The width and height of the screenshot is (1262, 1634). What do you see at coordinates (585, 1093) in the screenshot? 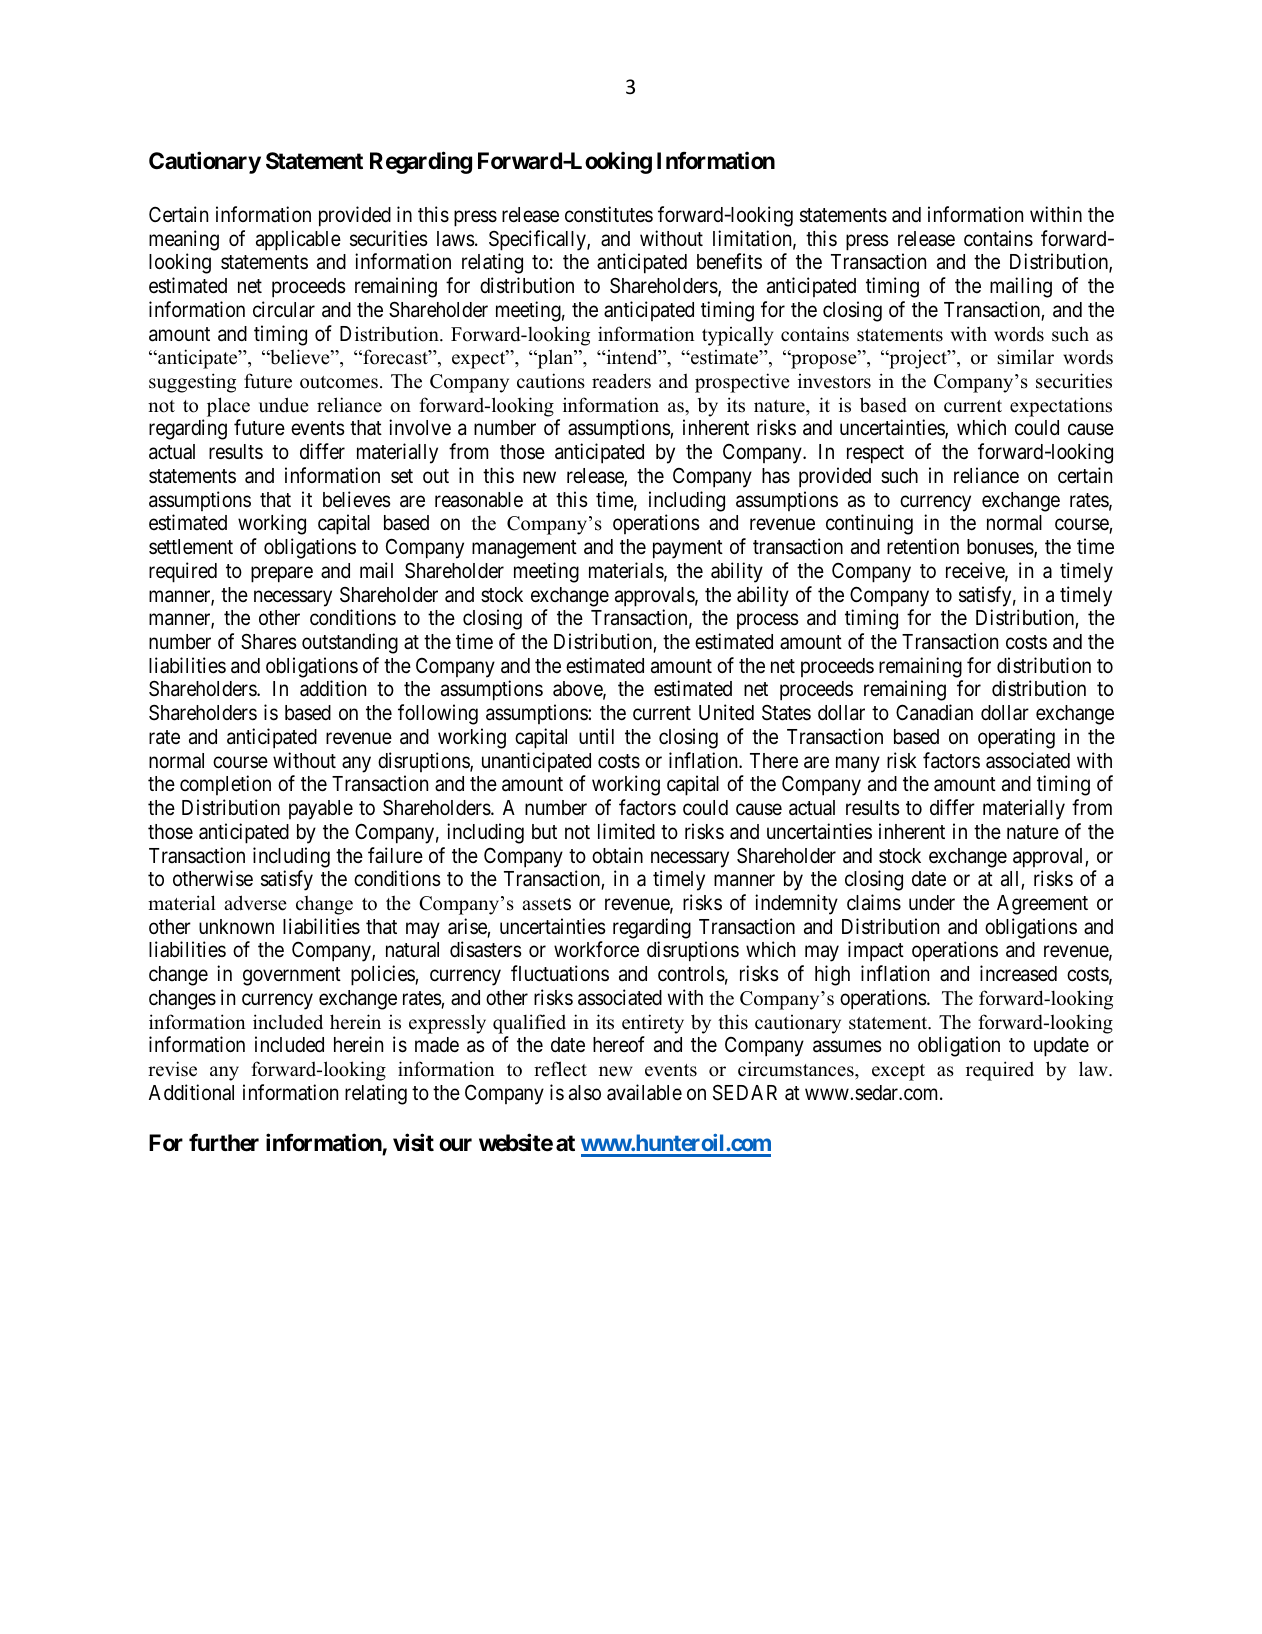
I see `also` at bounding box center [585, 1093].
